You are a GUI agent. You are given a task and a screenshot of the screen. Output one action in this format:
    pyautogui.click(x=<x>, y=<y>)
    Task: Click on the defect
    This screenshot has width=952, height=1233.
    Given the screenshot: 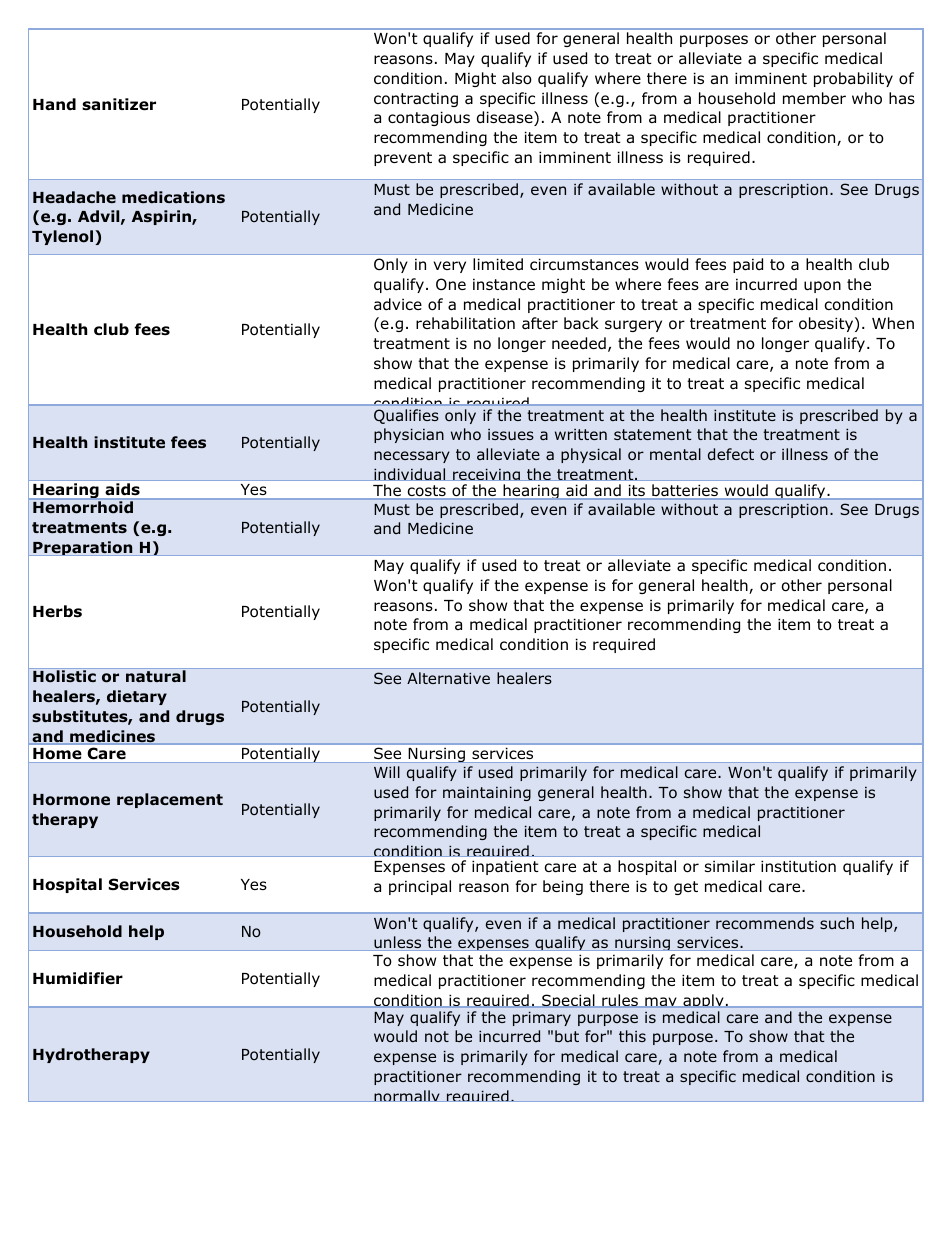 What is the action you would take?
    pyautogui.click(x=731, y=454)
